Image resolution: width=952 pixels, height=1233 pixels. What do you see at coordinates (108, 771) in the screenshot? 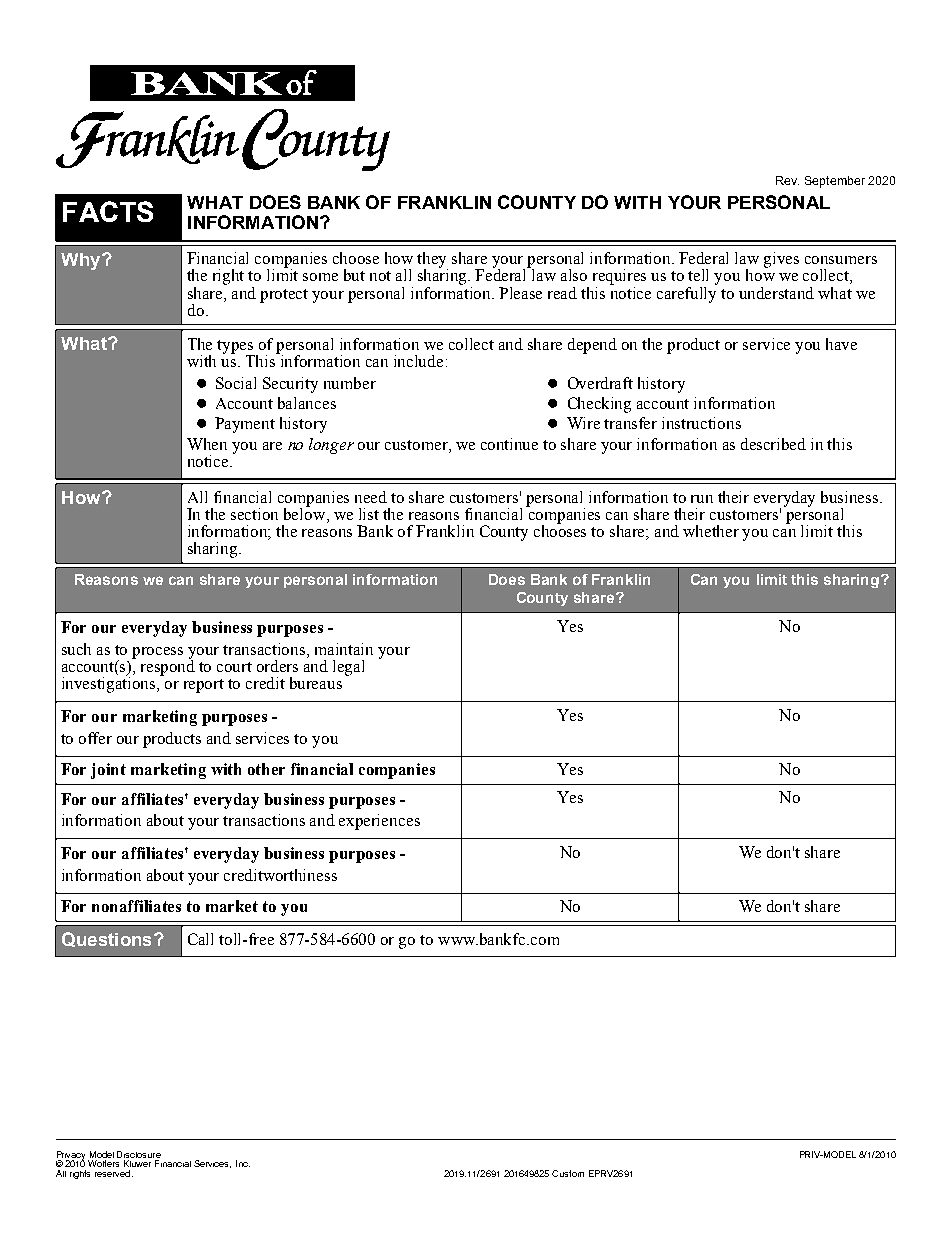
I see `joint` at bounding box center [108, 771].
